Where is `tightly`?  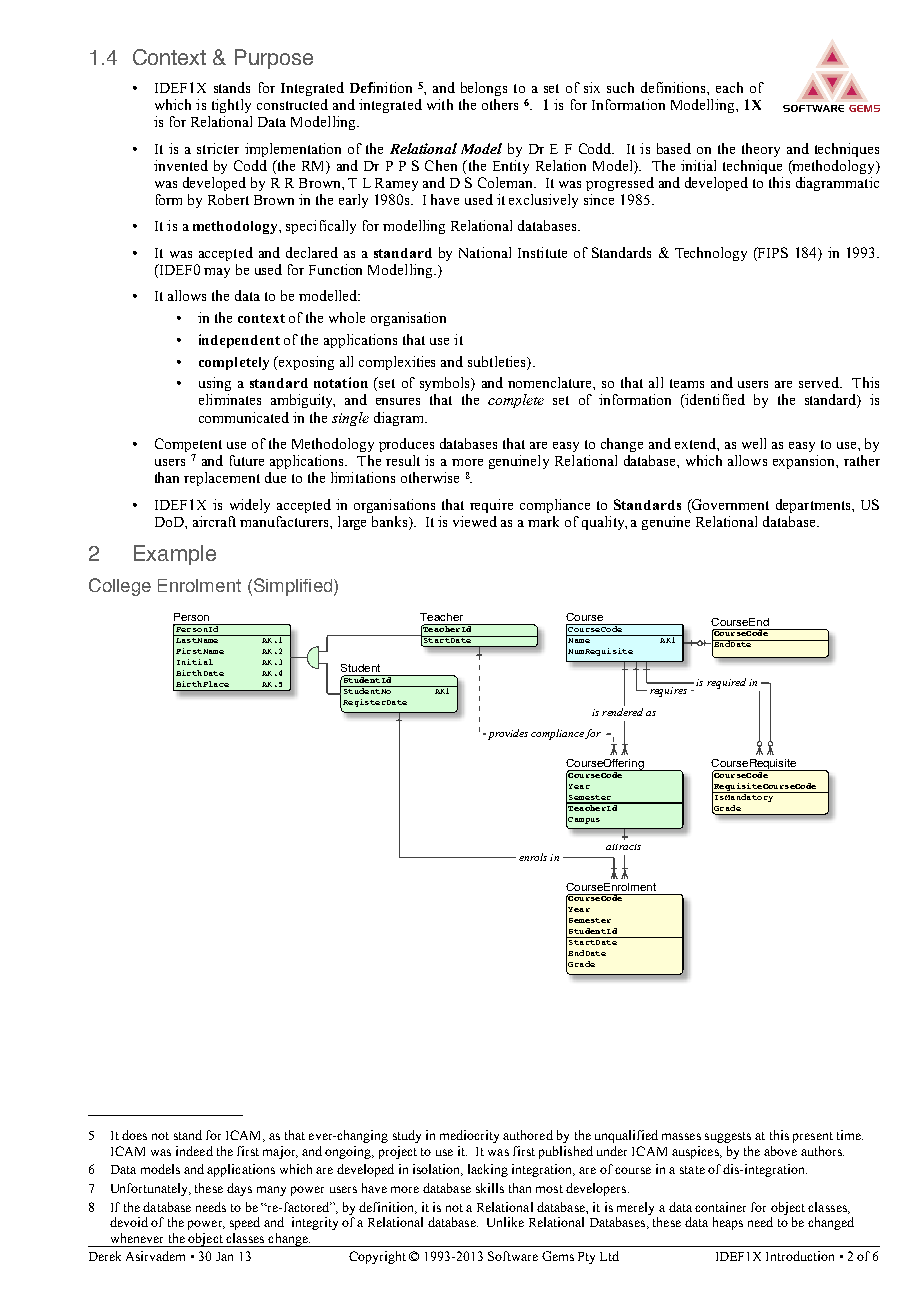
tightly is located at coordinates (231, 106).
